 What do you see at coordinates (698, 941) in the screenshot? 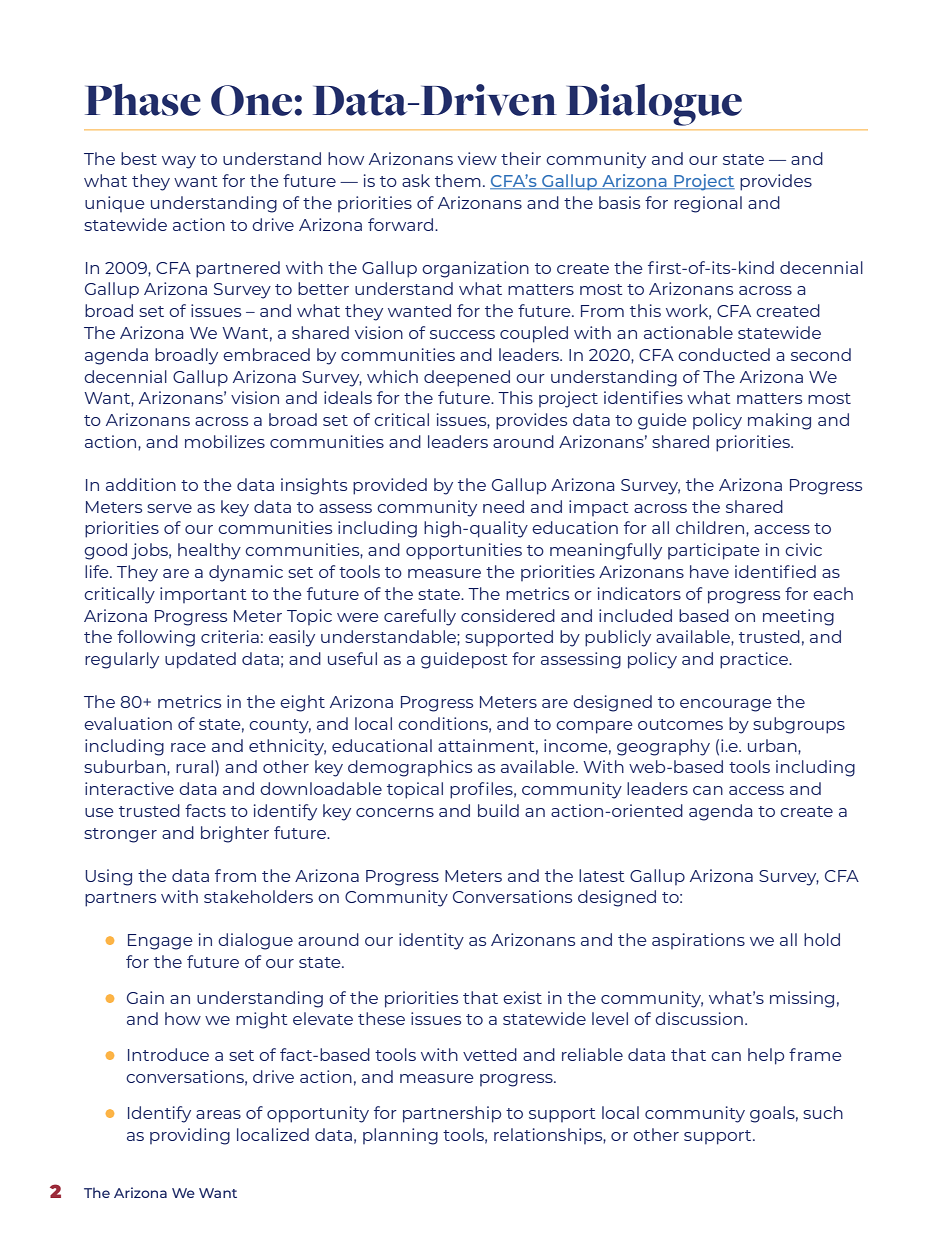
I see `aspirations` at bounding box center [698, 941].
